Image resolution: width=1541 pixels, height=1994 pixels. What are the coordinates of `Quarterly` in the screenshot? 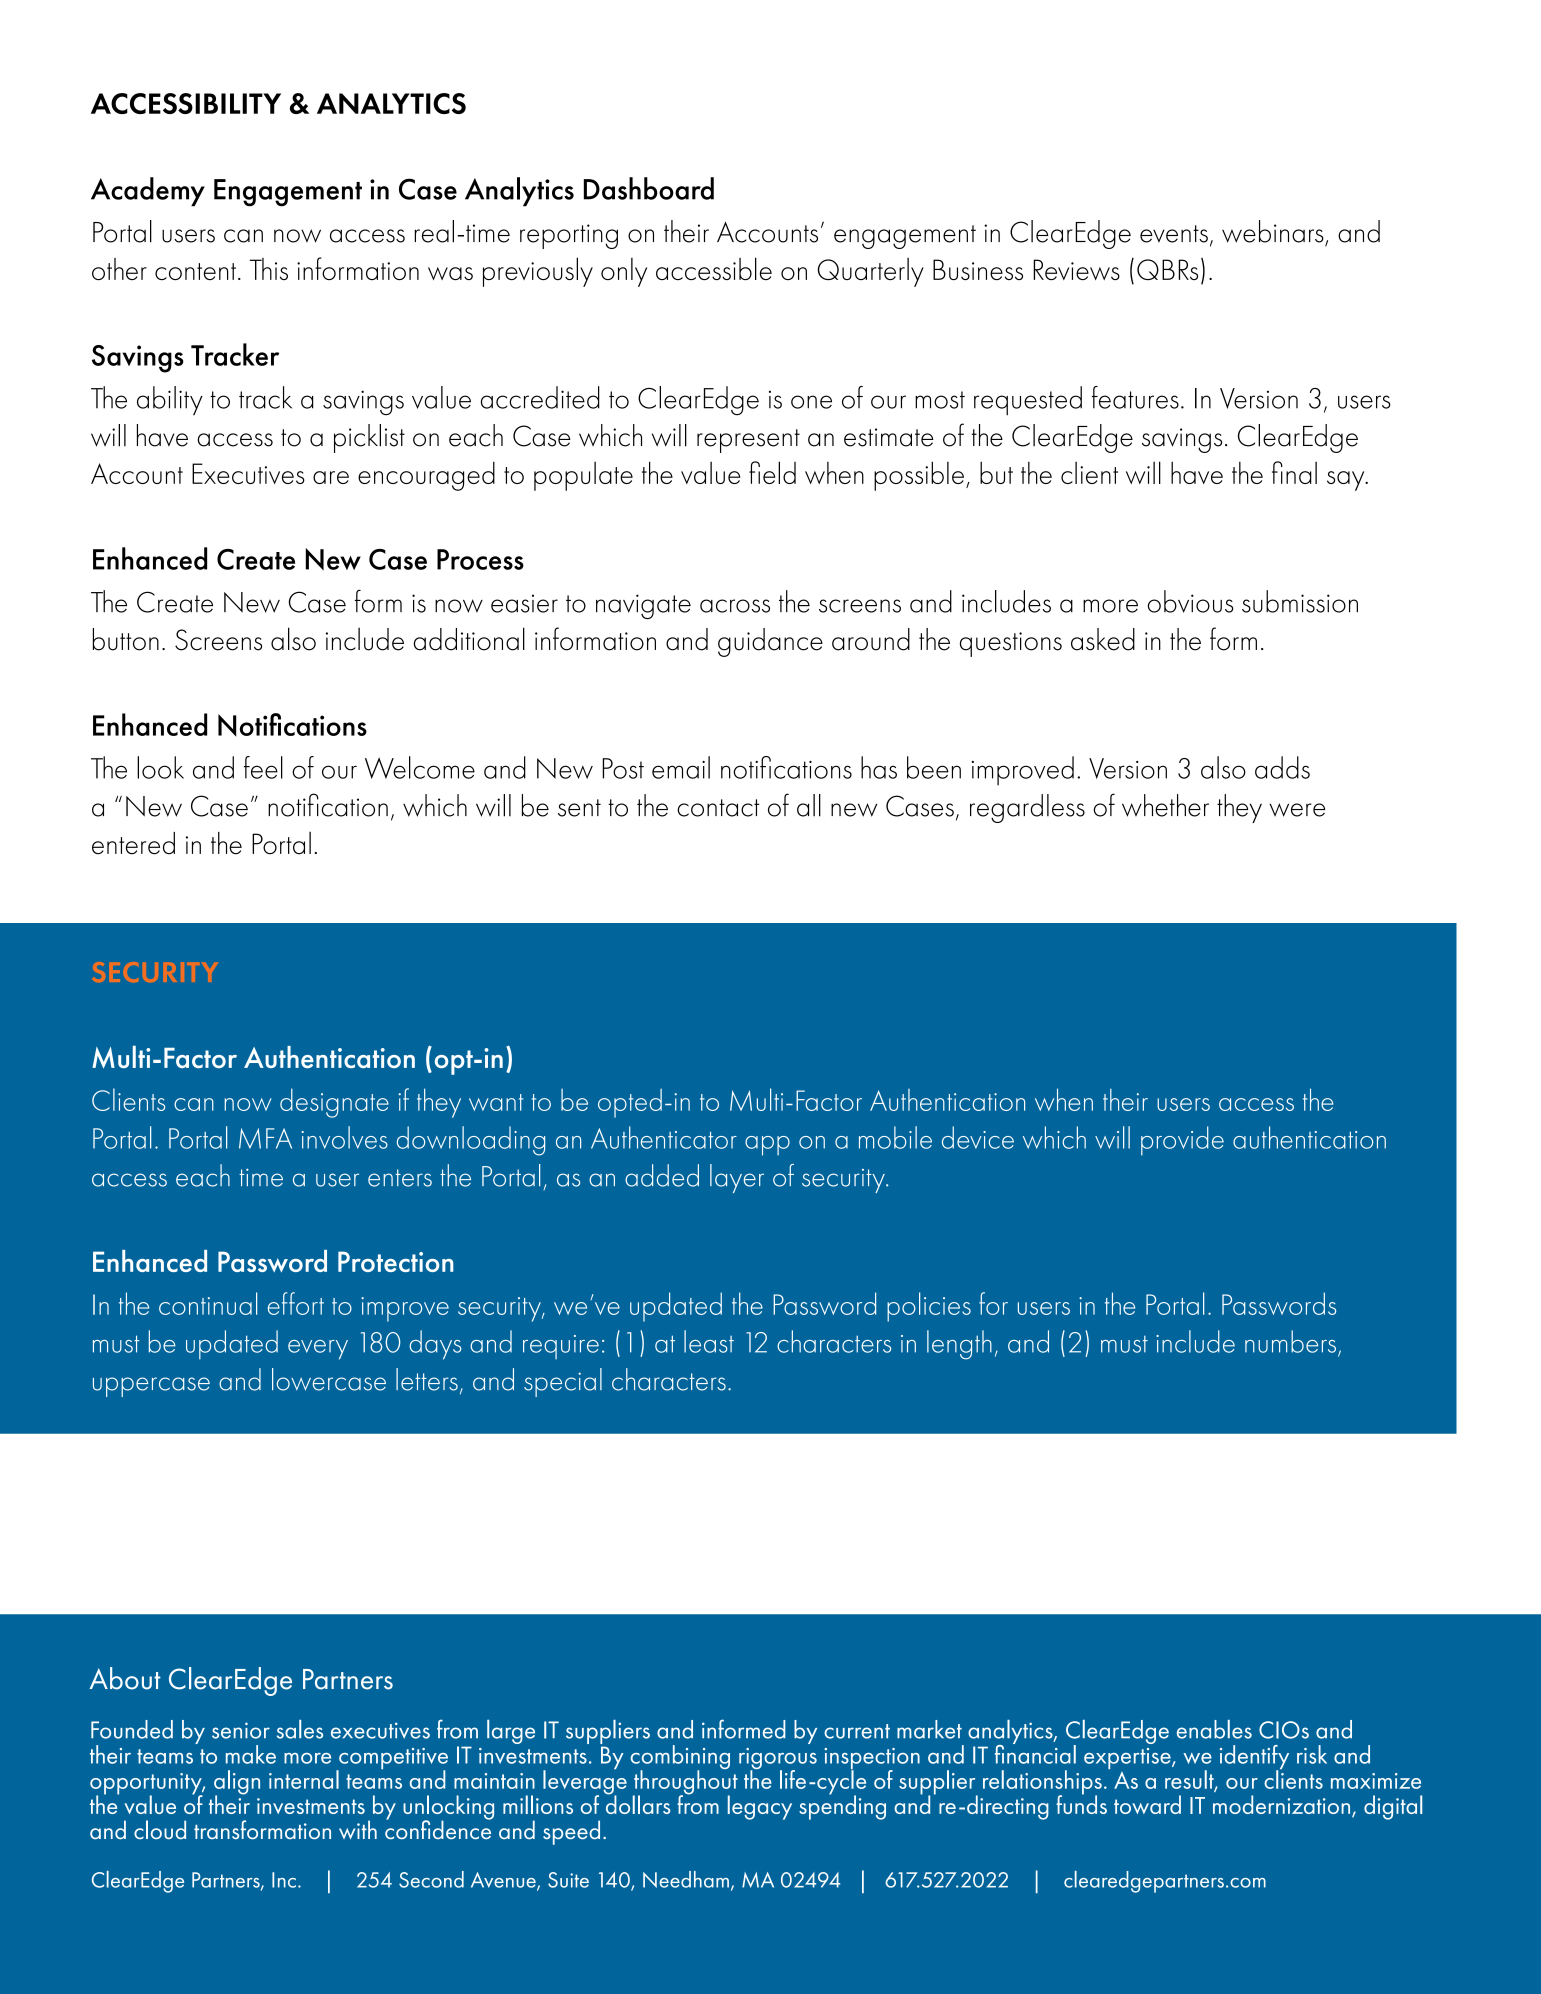 It's located at (871, 272).
